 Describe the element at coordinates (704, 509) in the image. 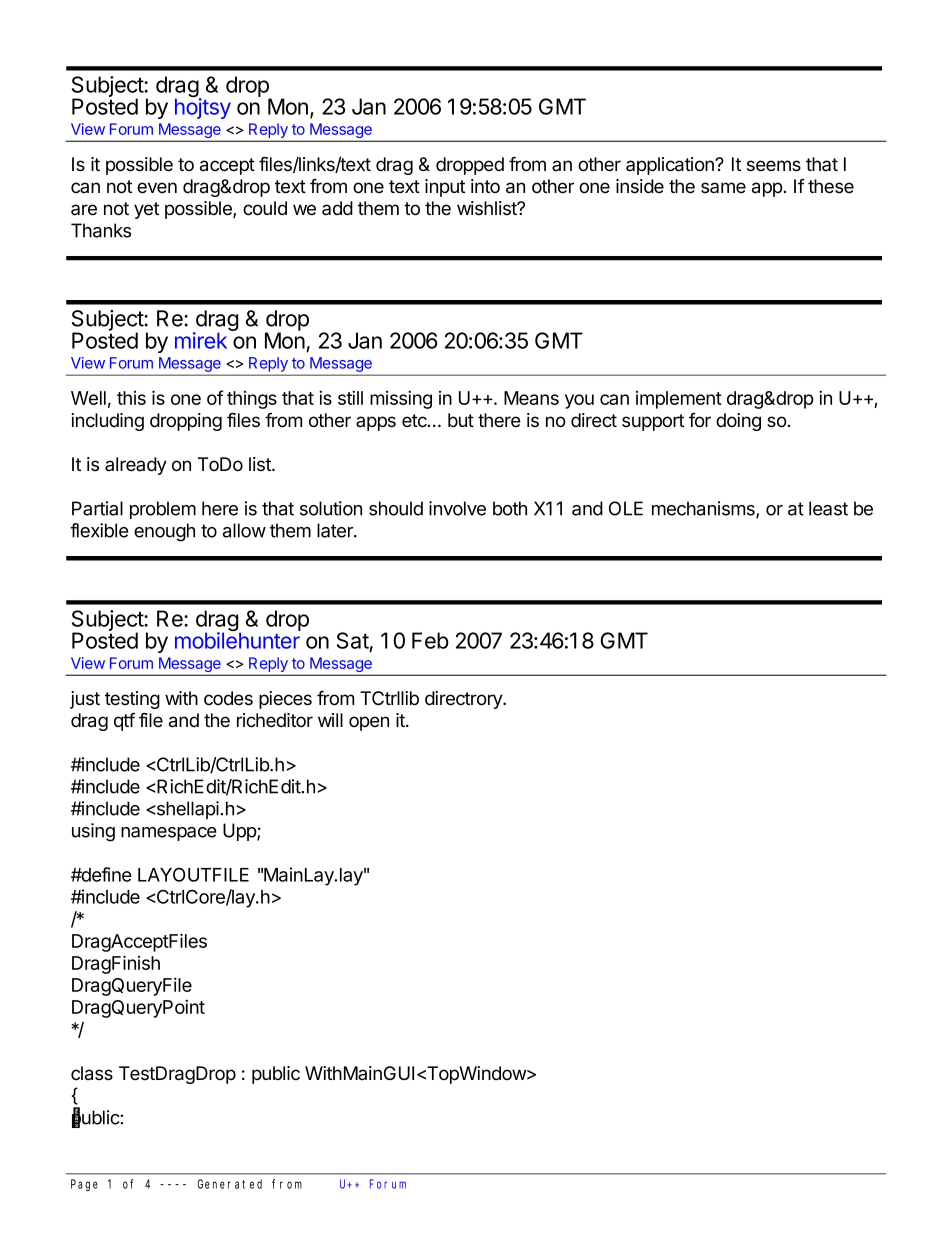

I see `mechanisms` at that location.
